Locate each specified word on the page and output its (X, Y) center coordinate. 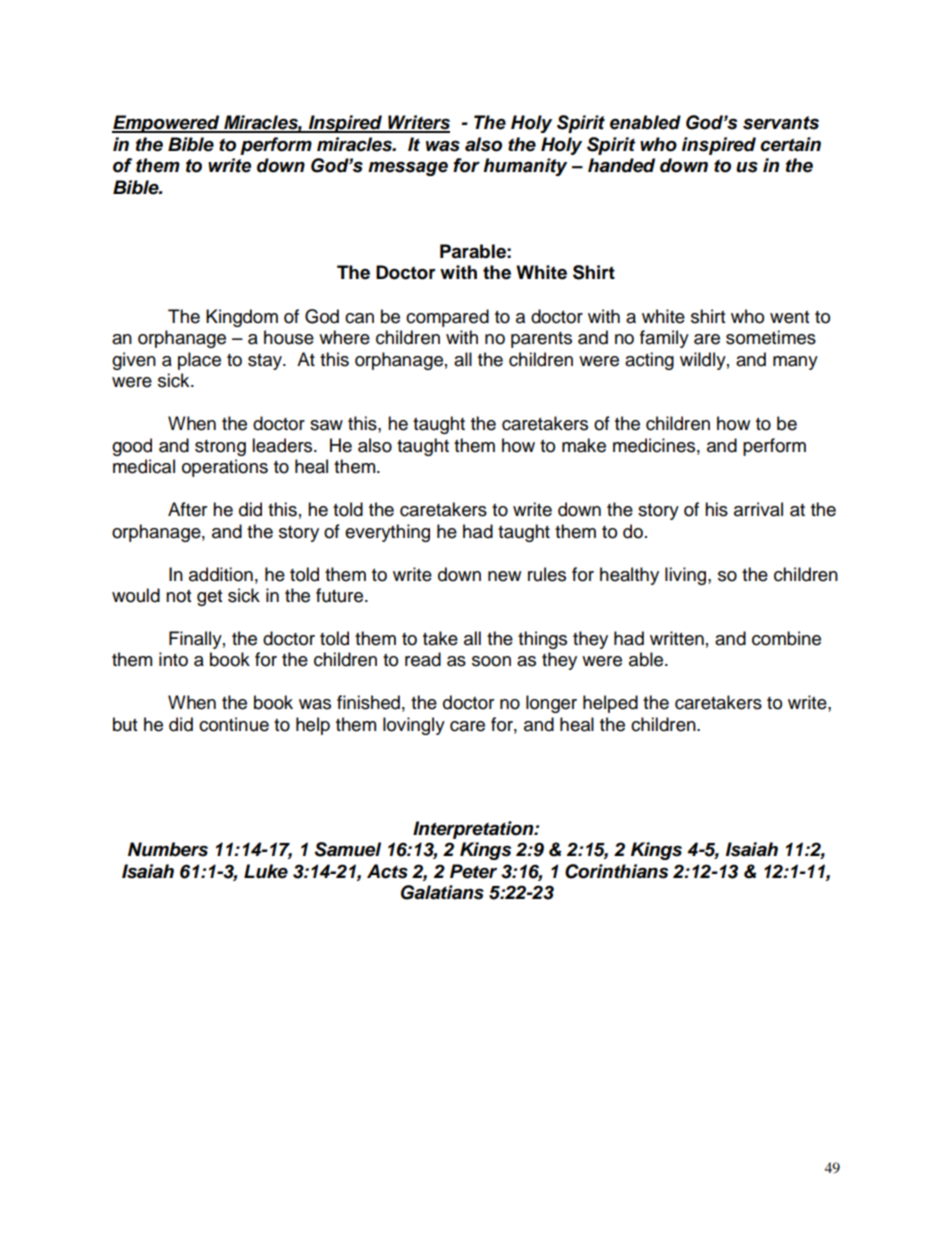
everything (387, 533)
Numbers (168, 849)
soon (491, 661)
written (677, 638)
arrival (758, 509)
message (408, 168)
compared (447, 318)
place (199, 361)
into (173, 659)
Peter (473, 871)
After (187, 509)
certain (790, 144)
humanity (525, 167)
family (664, 339)
